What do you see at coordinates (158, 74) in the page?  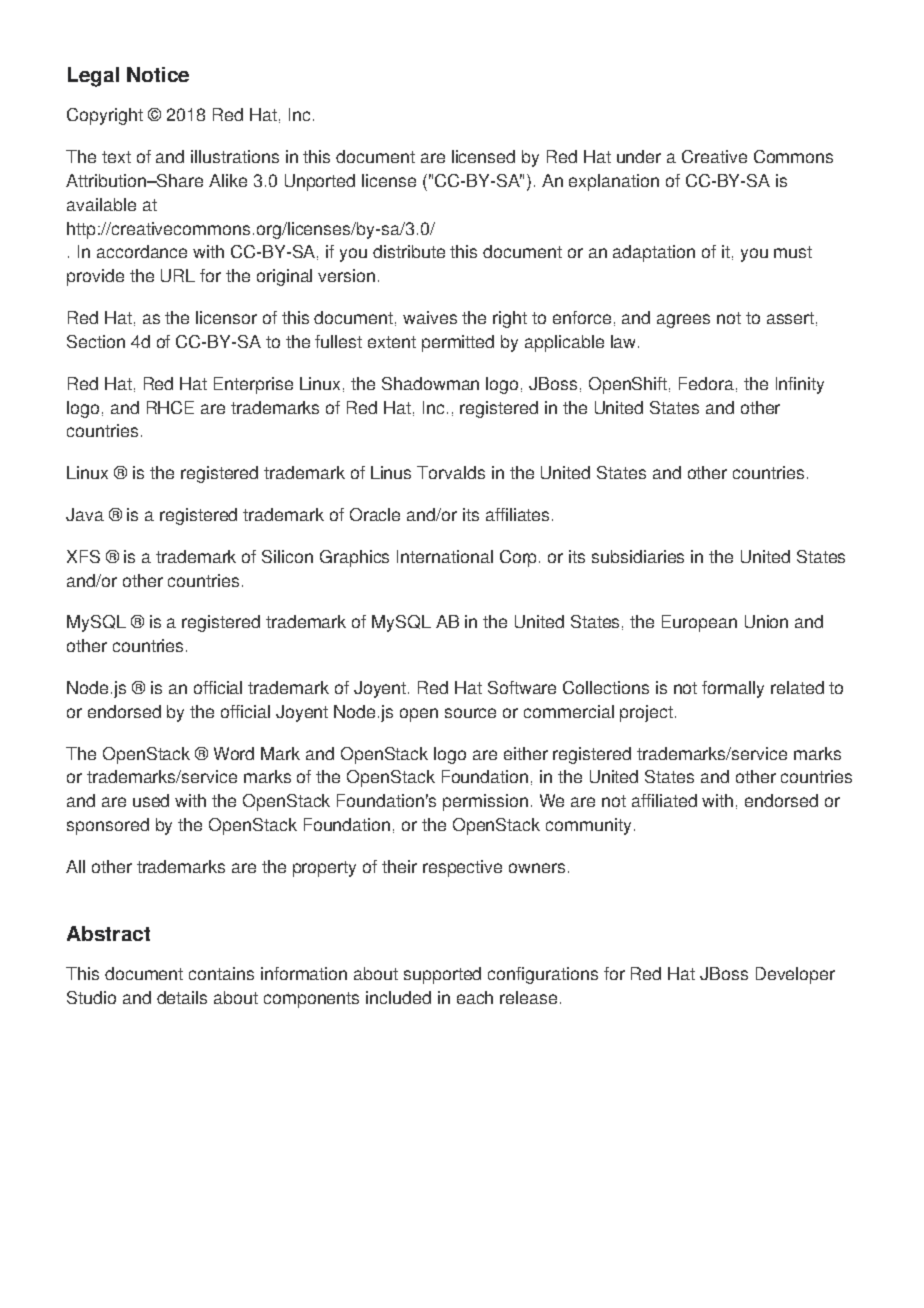 I see `Notice` at bounding box center [158, 74].
